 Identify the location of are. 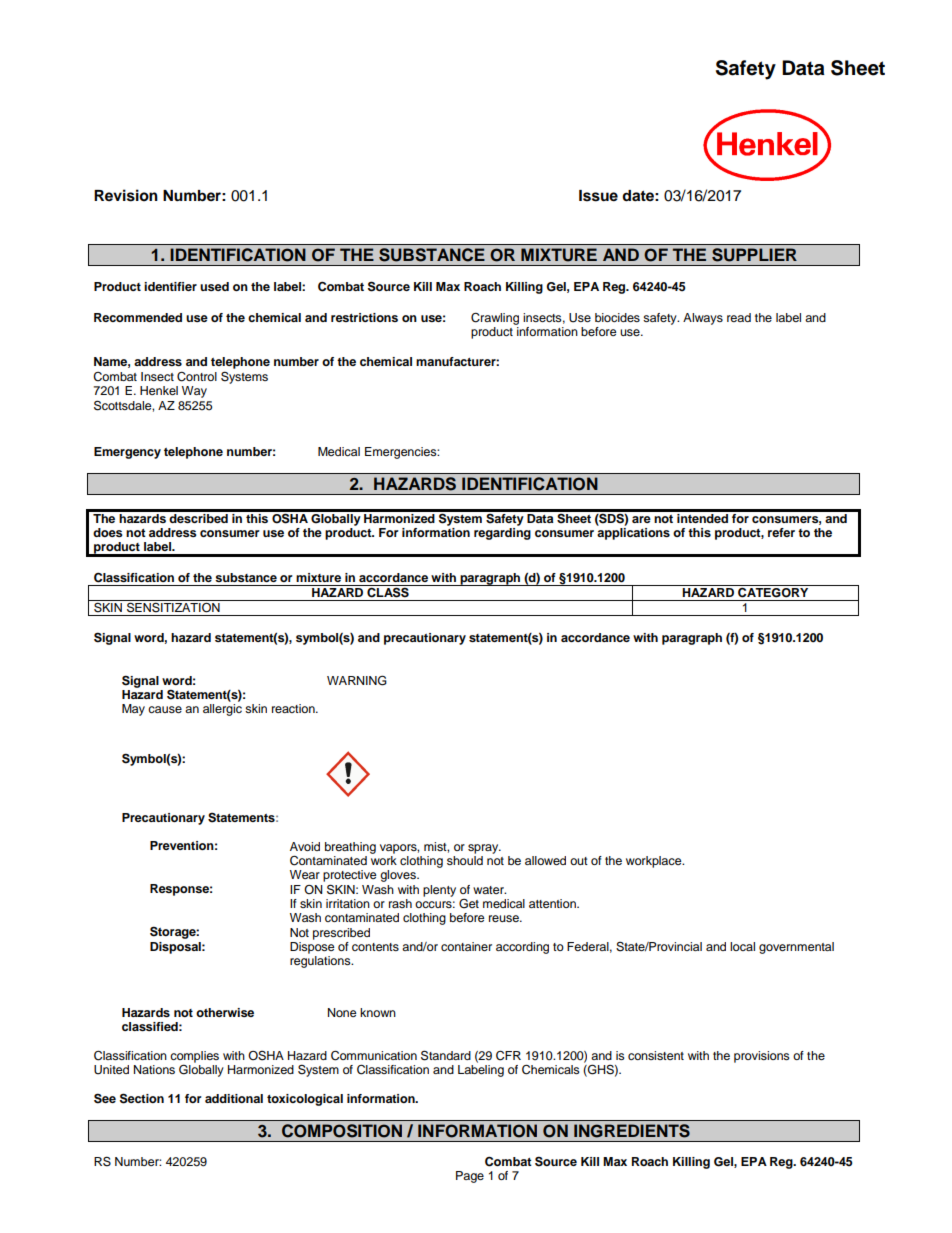
(641, 519).
